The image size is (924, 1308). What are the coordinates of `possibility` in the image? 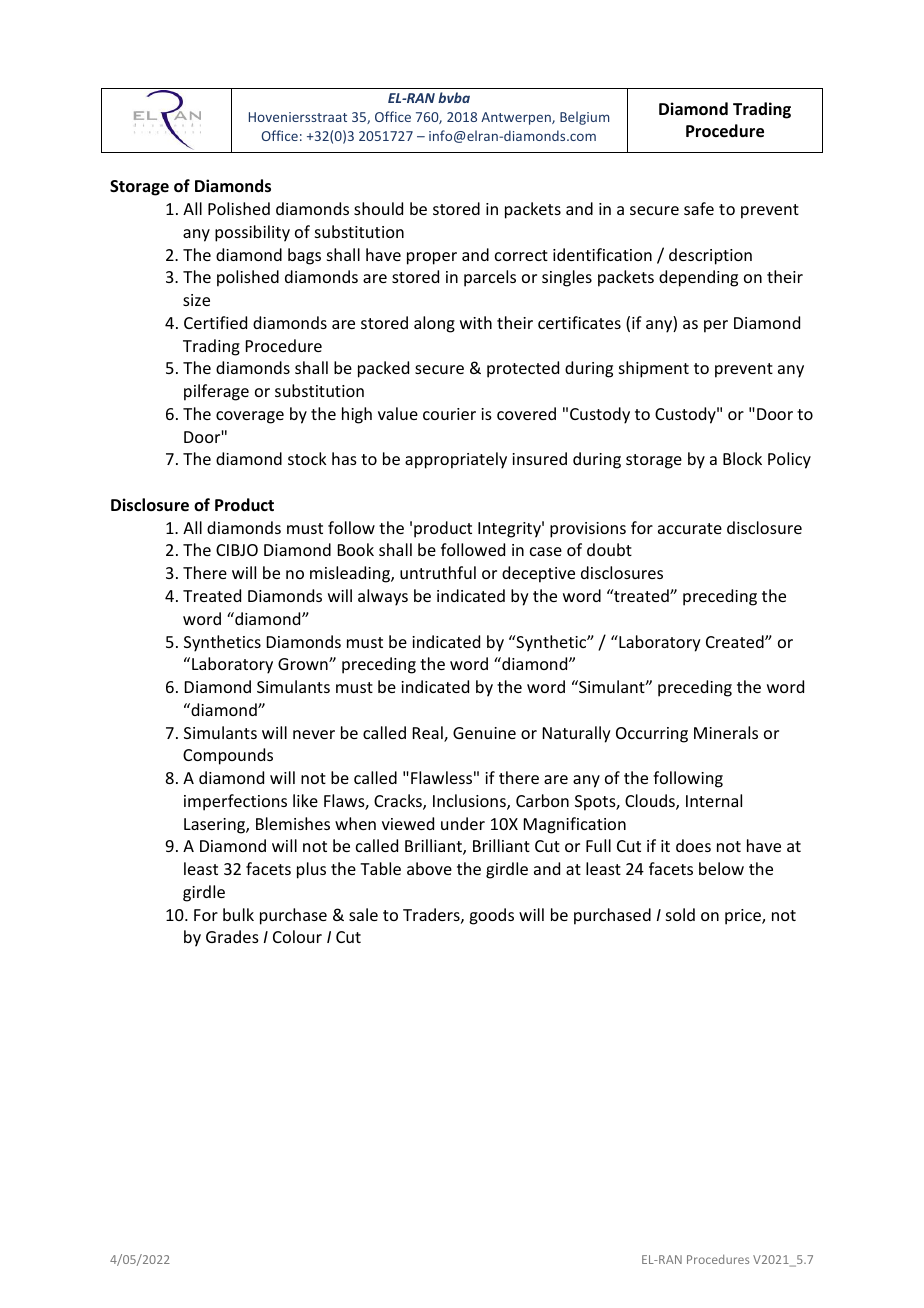 It's located at (252, 233).
